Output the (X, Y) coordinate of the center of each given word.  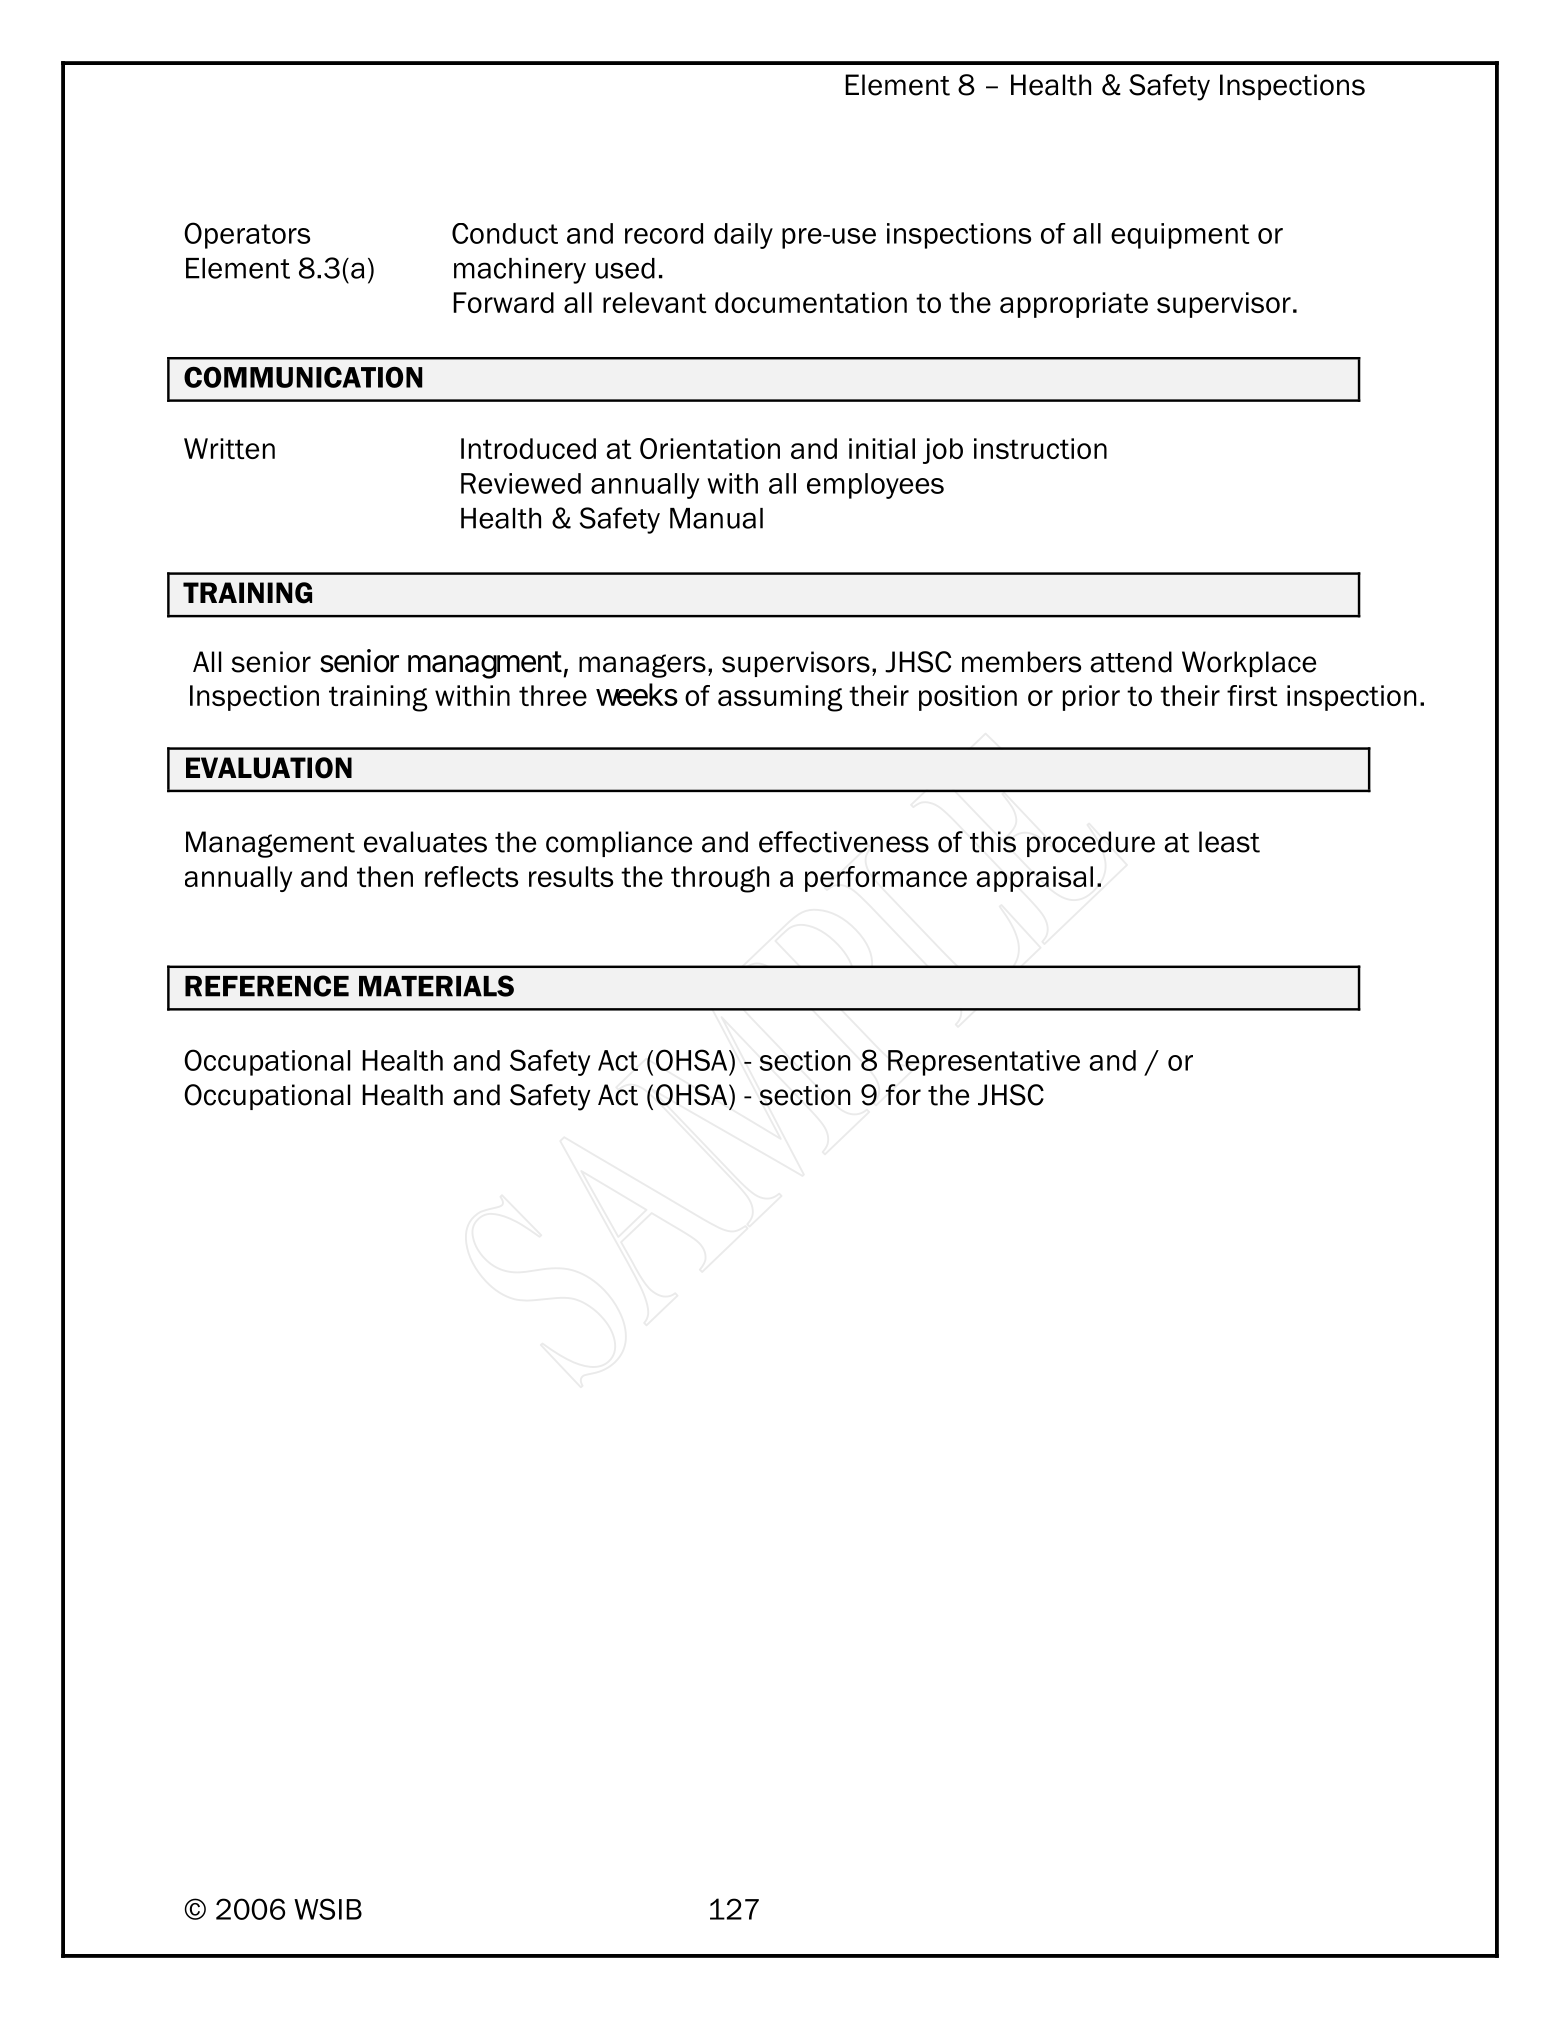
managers (642, 666)
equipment (1180, 236)
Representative (984, 1063)
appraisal (1034, 879)
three (553, 695)
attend (1131, 662)
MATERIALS (436, 986)
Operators (247, 235)
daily (743, 236)
